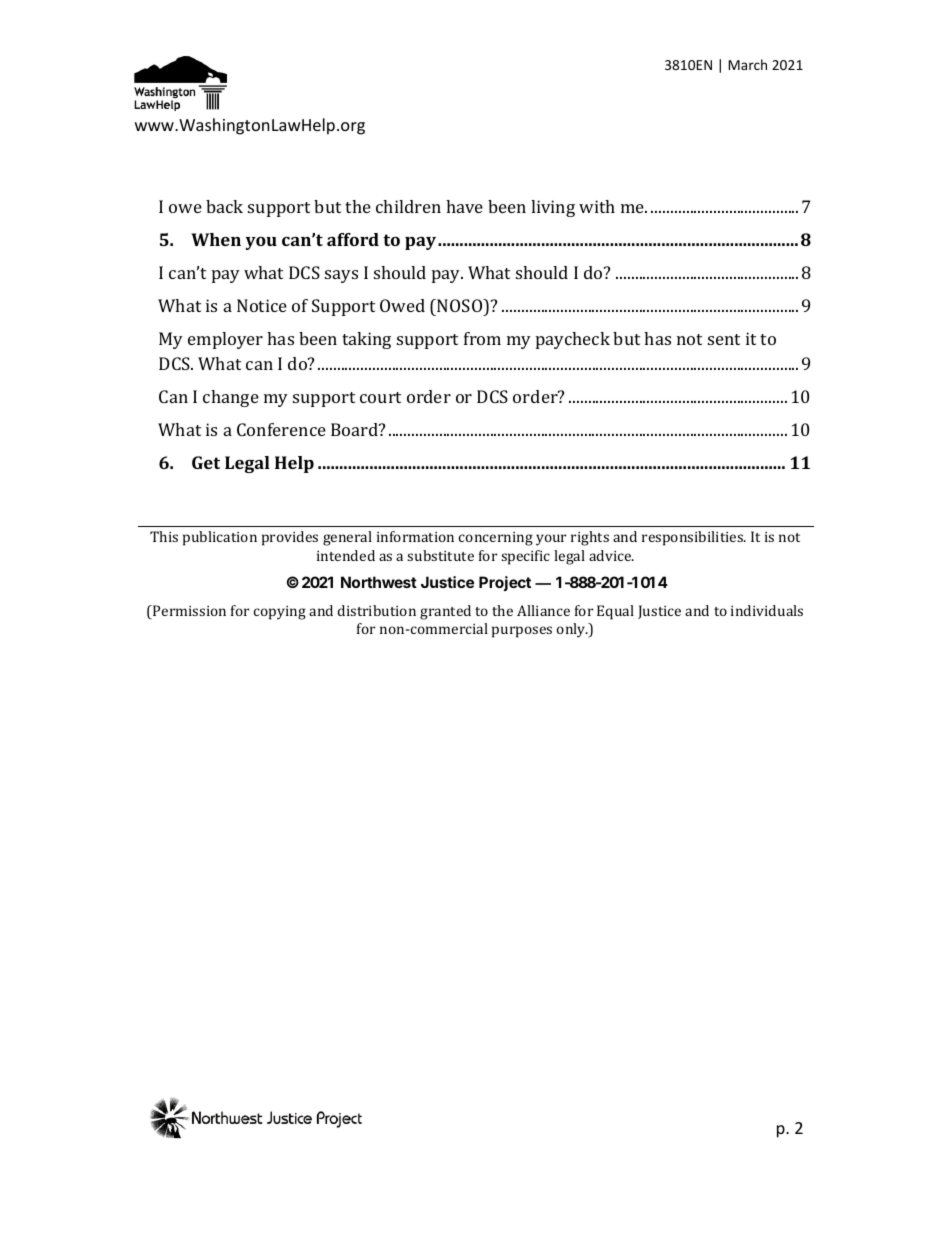 The width and height of the image is (952, 1233). What do you see at coordinates (767, 610) in the image?
I see `individuals` at bounding box center [767, 610].
